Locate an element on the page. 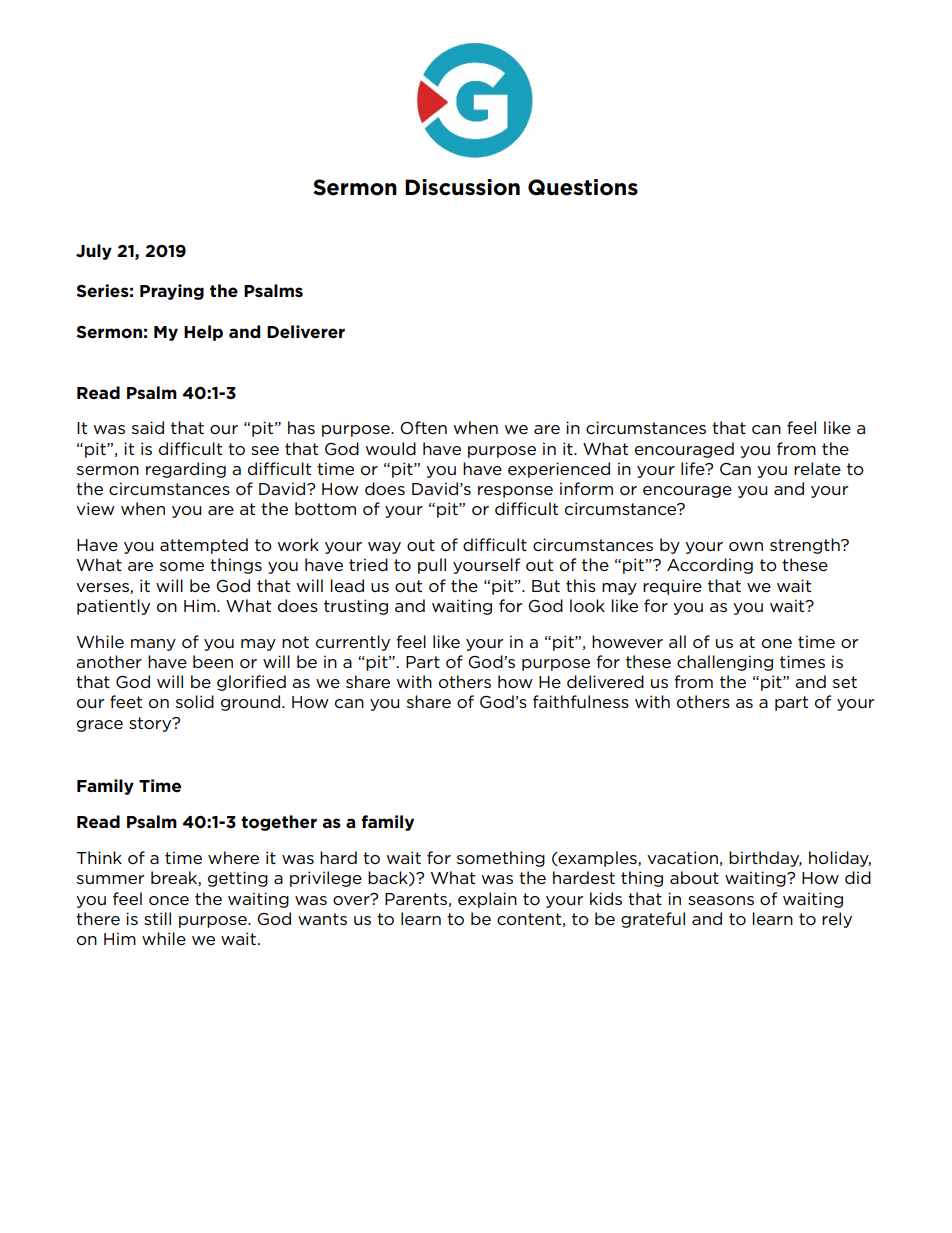  Discussion is located at coordinates (462, 187).
